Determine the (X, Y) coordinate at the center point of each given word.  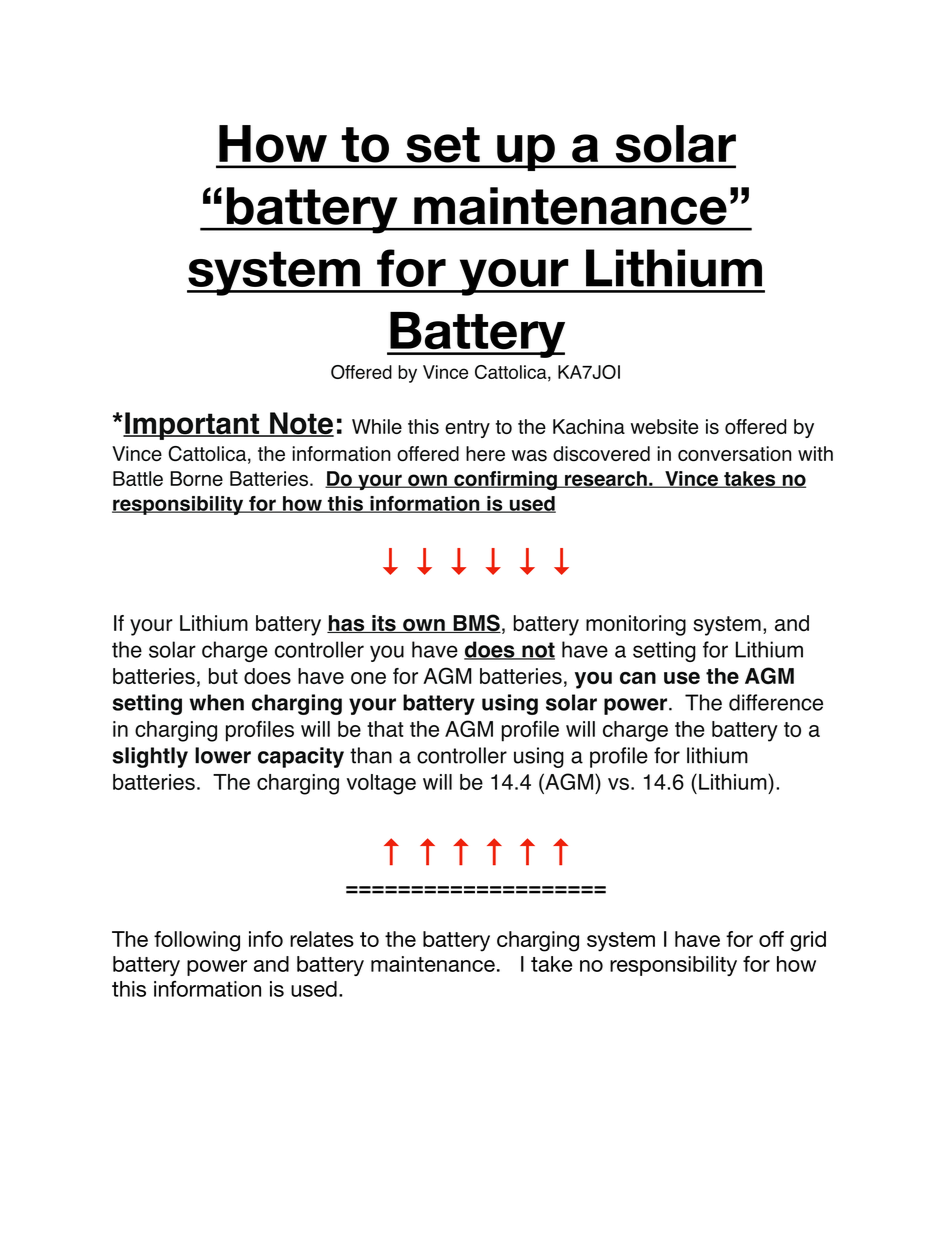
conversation (734, 454)
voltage (381, 784)
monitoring (636, 625)
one (368, 678)
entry (467, 429)
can (638, 678)
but (223, 676)
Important (192, 426)
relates (322, 939)
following (197, 941)
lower (223, 755)
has (347, 624)
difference (776, 702)
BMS (476, 623)
